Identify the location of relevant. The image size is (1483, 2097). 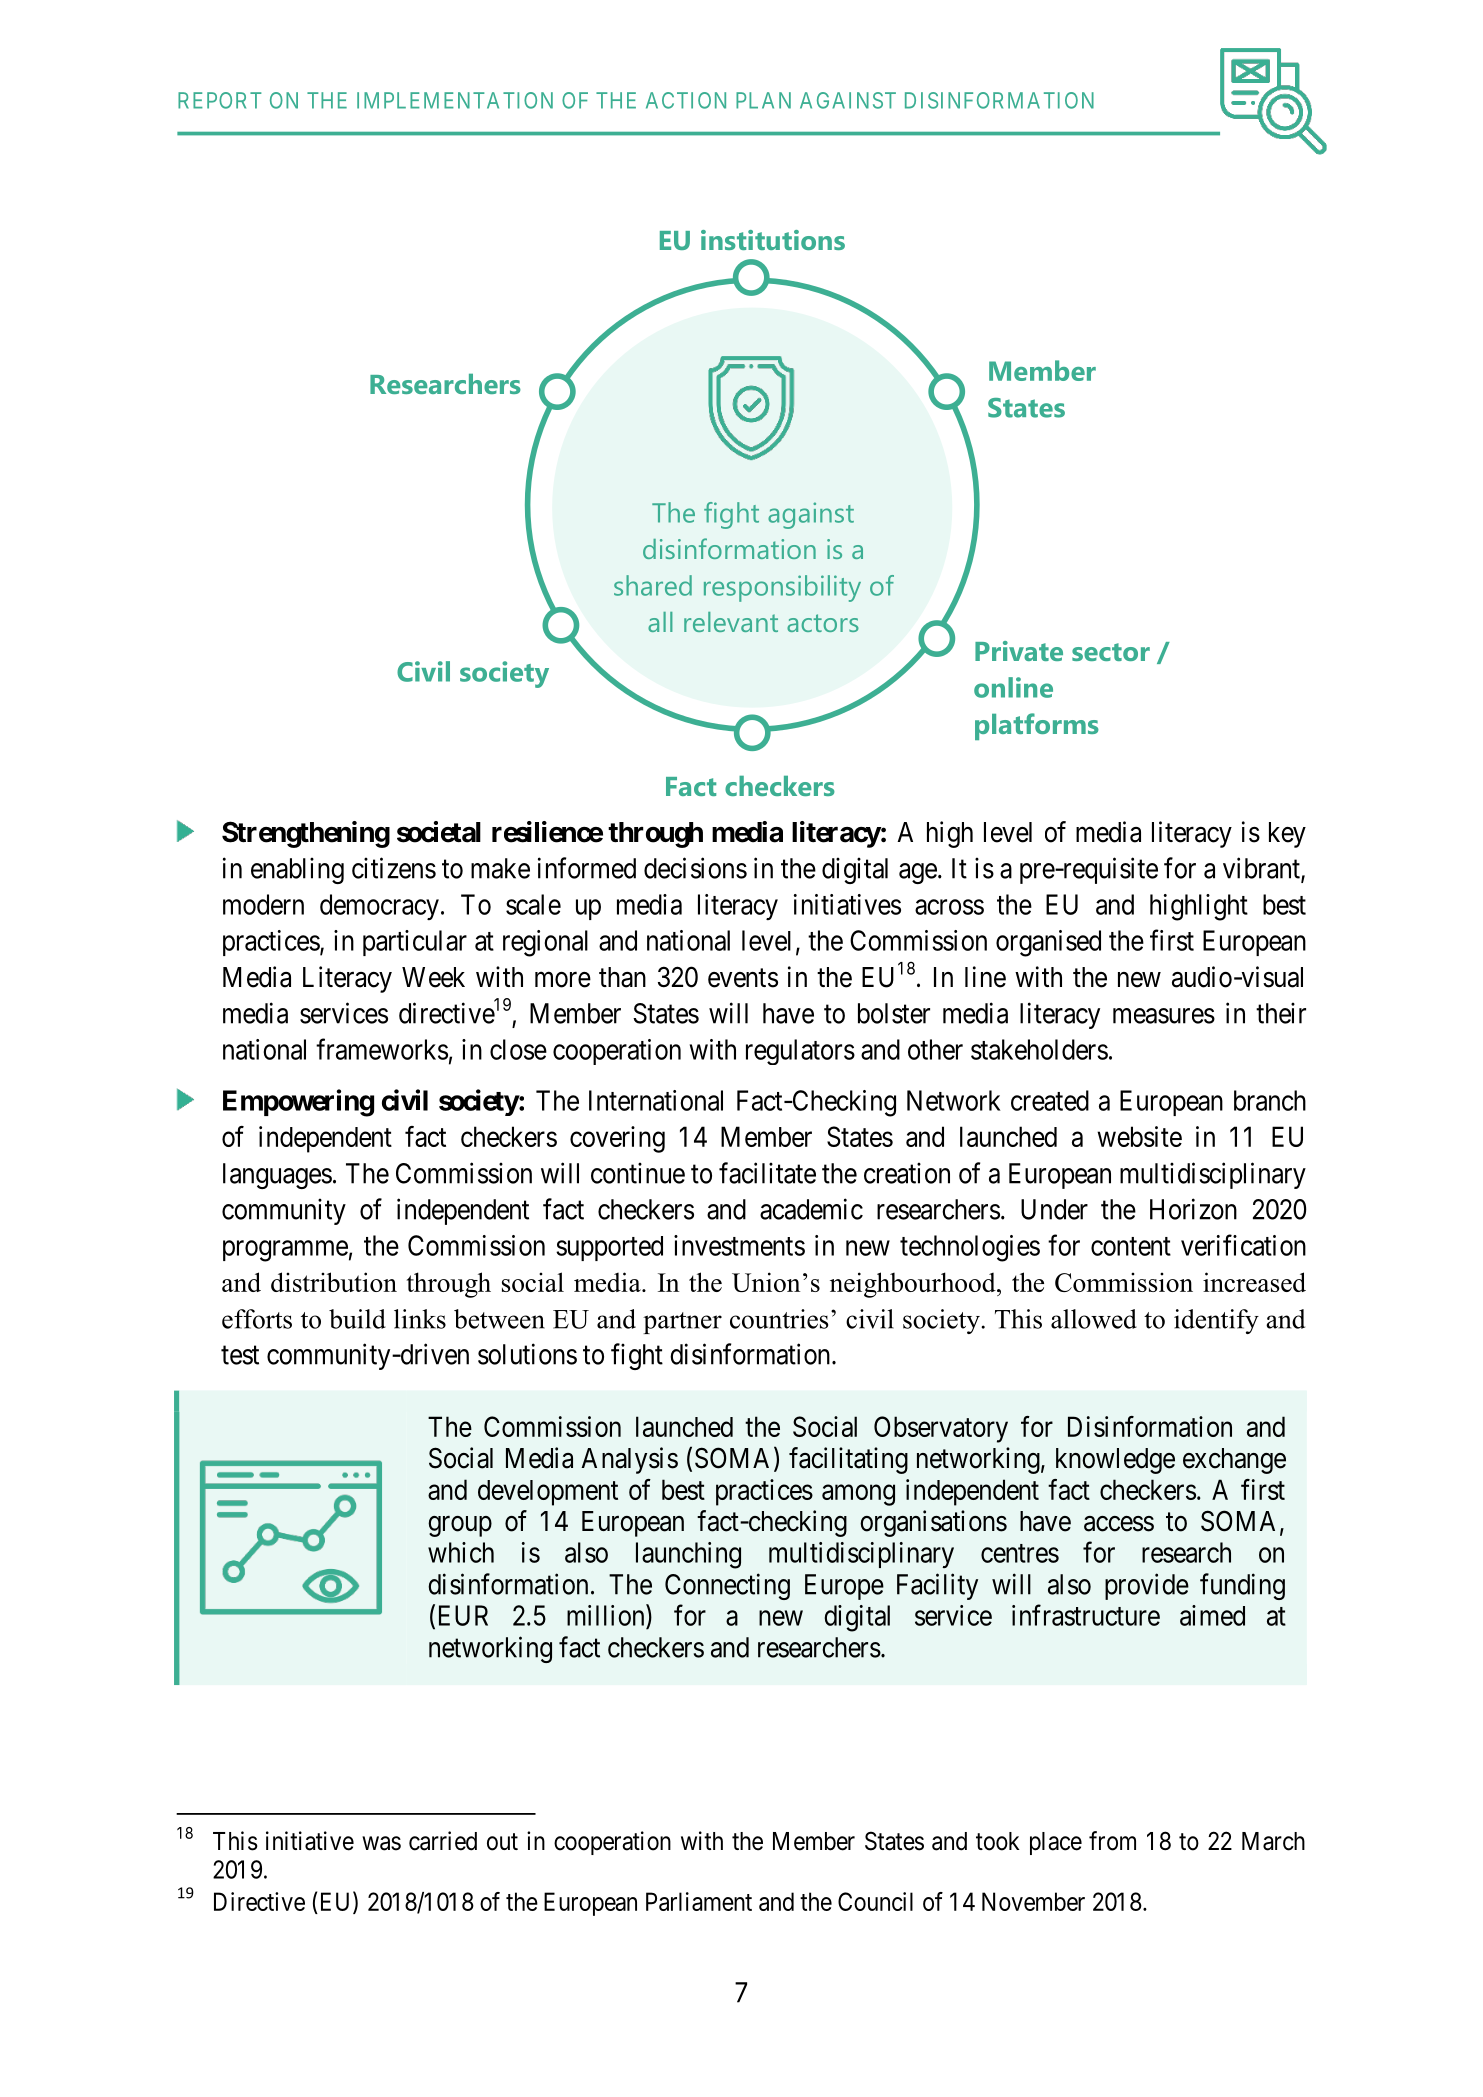
(731, 622).
